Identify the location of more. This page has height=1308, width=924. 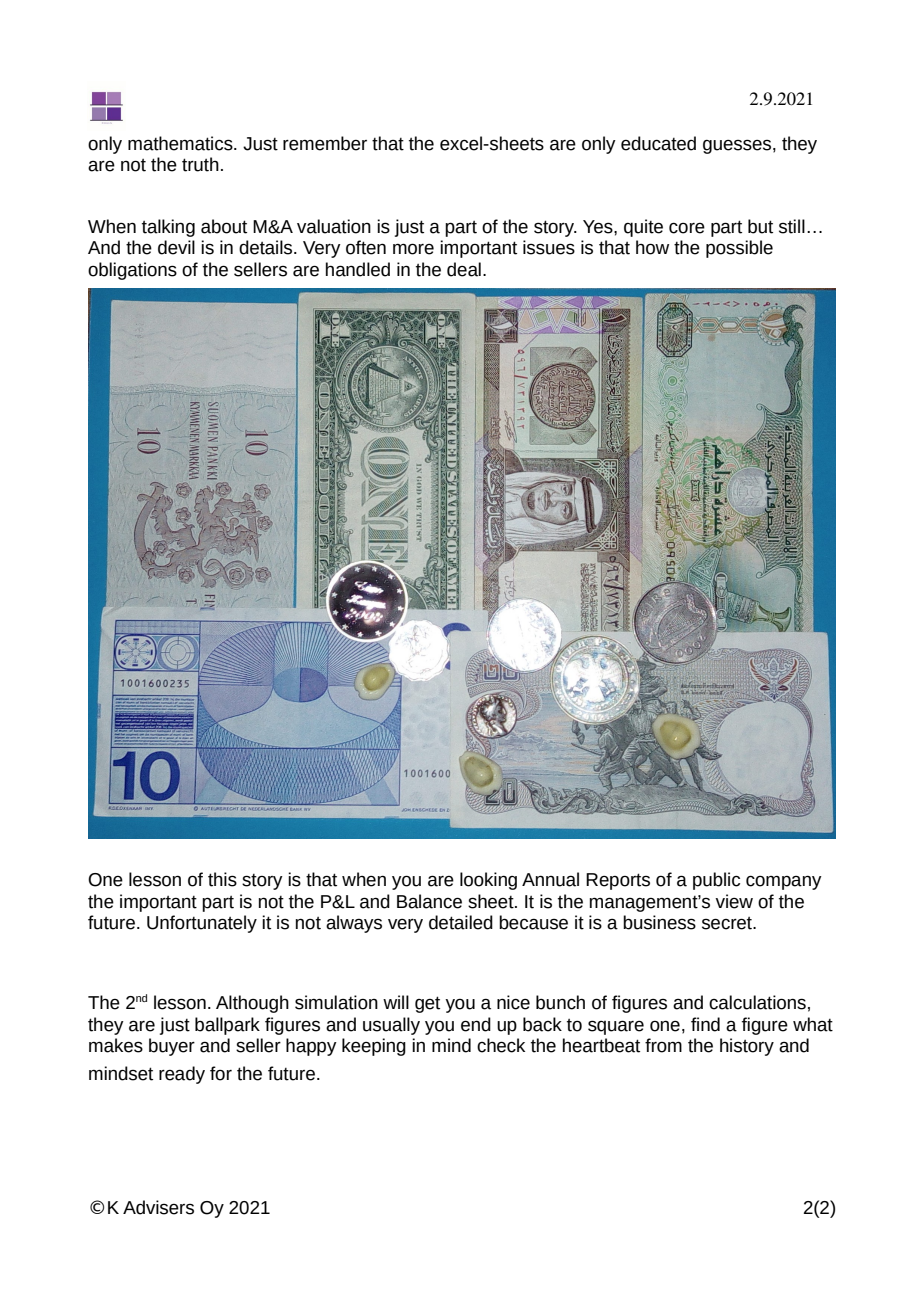
(413, 249).
